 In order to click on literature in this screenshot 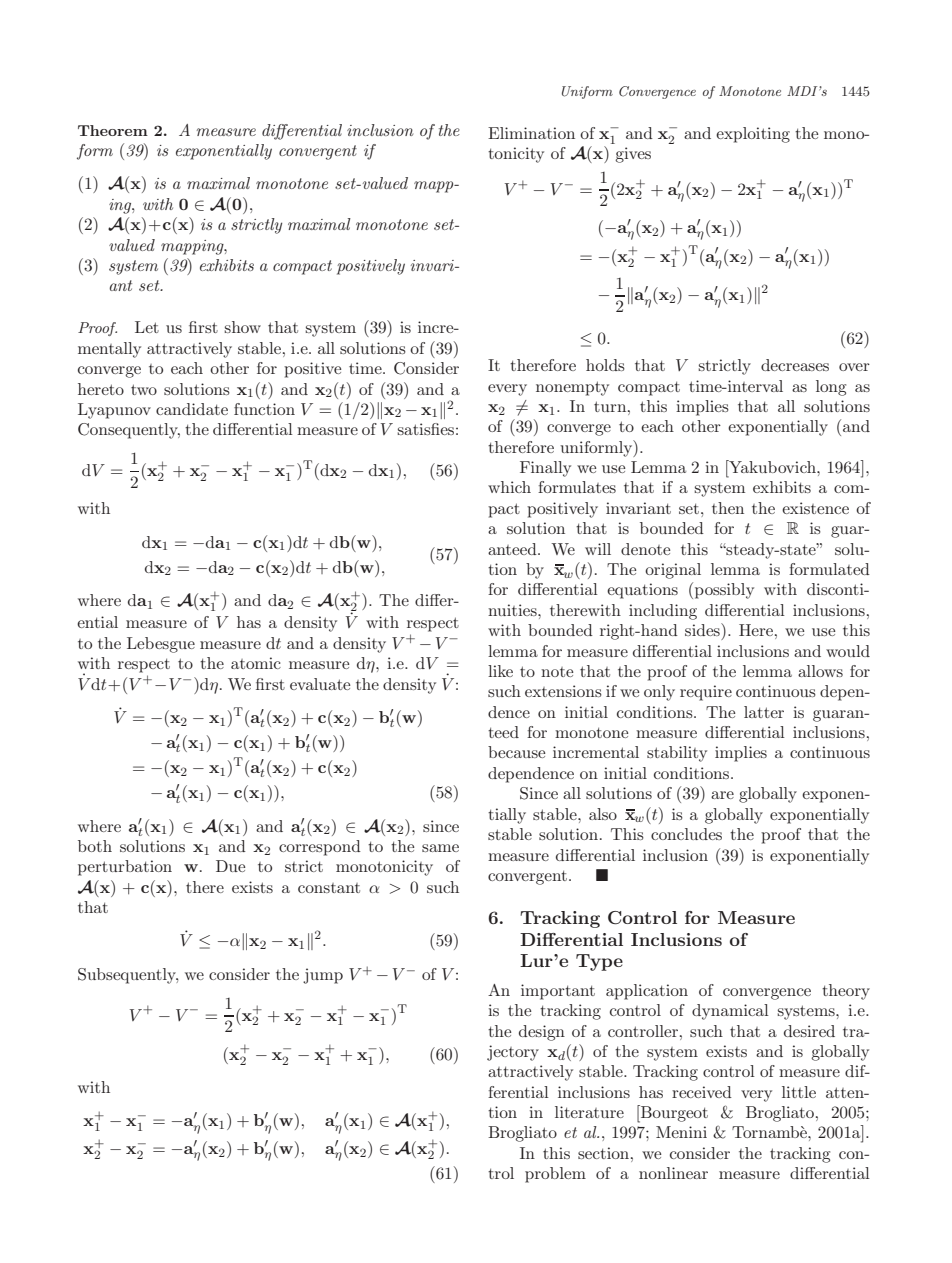, I will do `click(589, 1112)`.
